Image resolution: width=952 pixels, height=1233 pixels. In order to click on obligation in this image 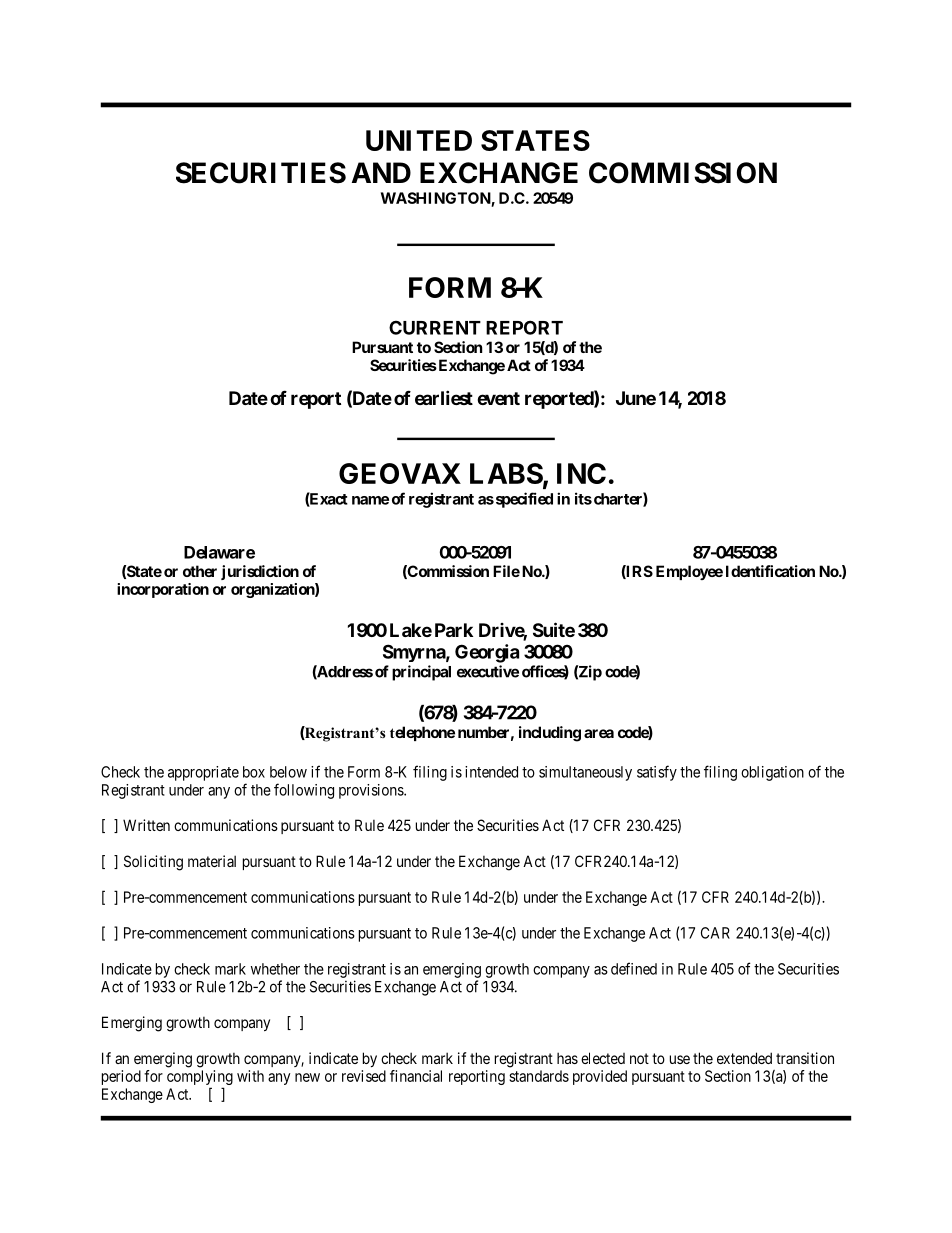, I will do `click(772, 773)`.
